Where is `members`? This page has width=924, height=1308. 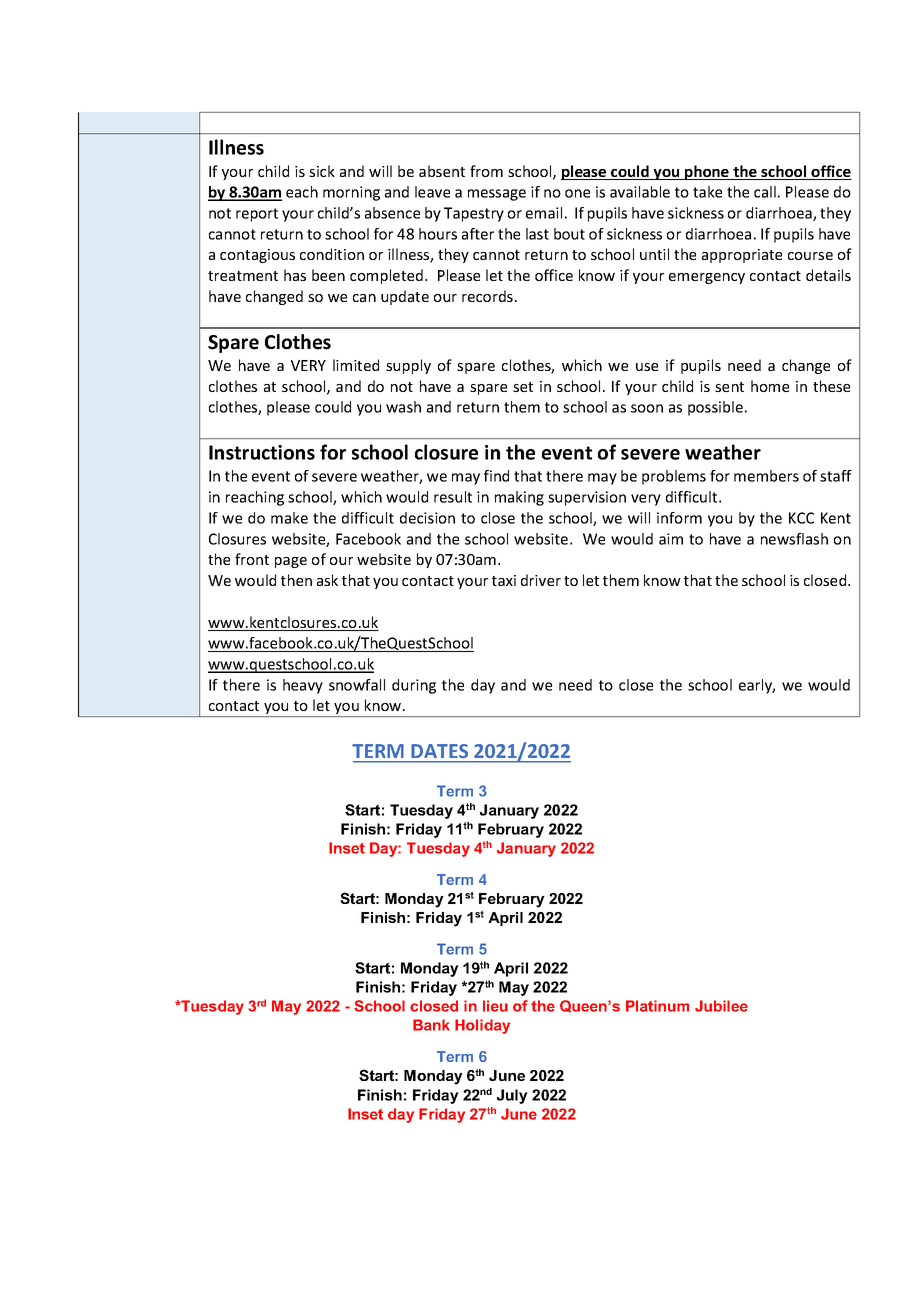
members is located at coordinates (766, 476).
